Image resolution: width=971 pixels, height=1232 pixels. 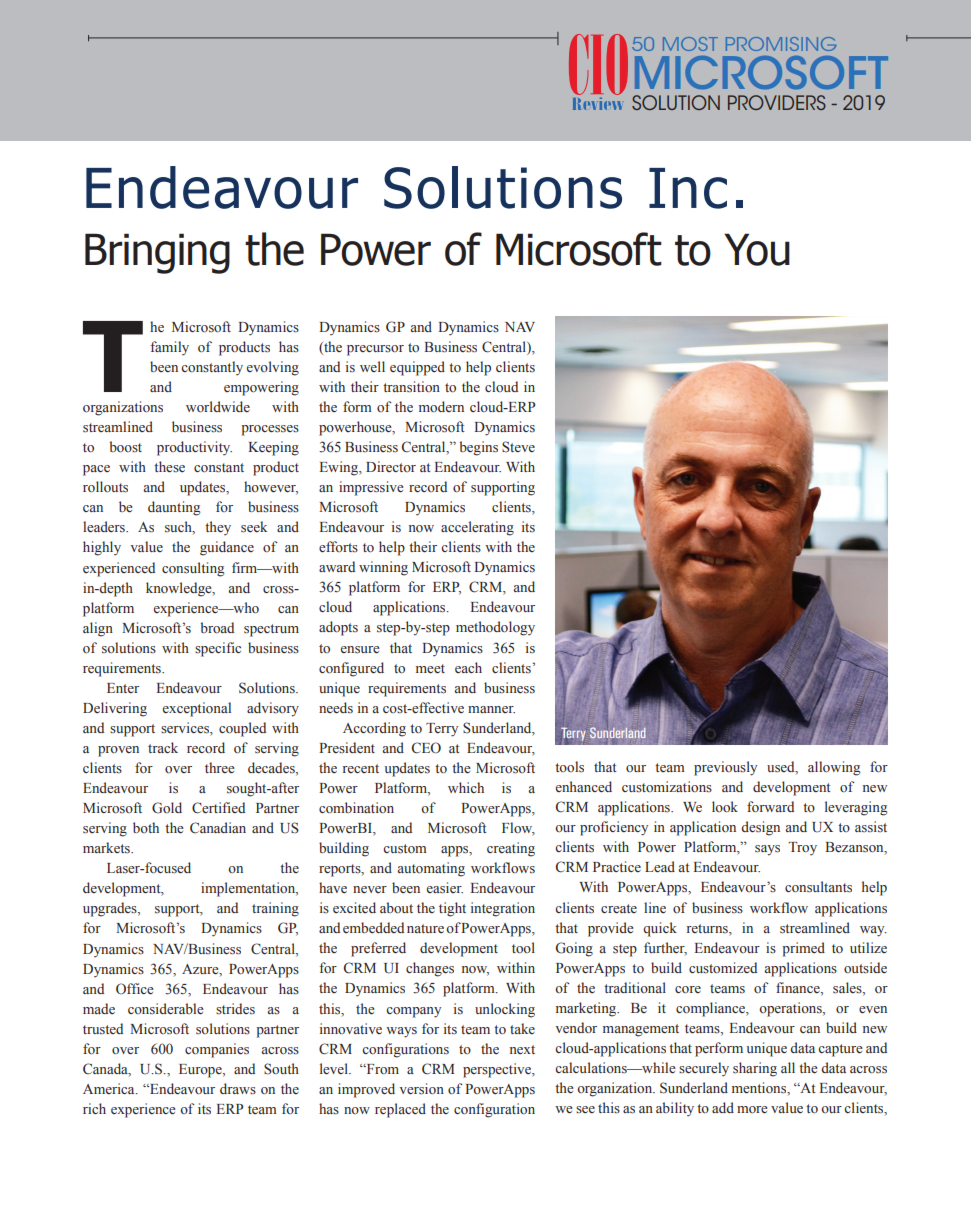 What do you see at coordinates (725, 768) in the screenshot?
I see `previously` at bounding box center [725, 768].
